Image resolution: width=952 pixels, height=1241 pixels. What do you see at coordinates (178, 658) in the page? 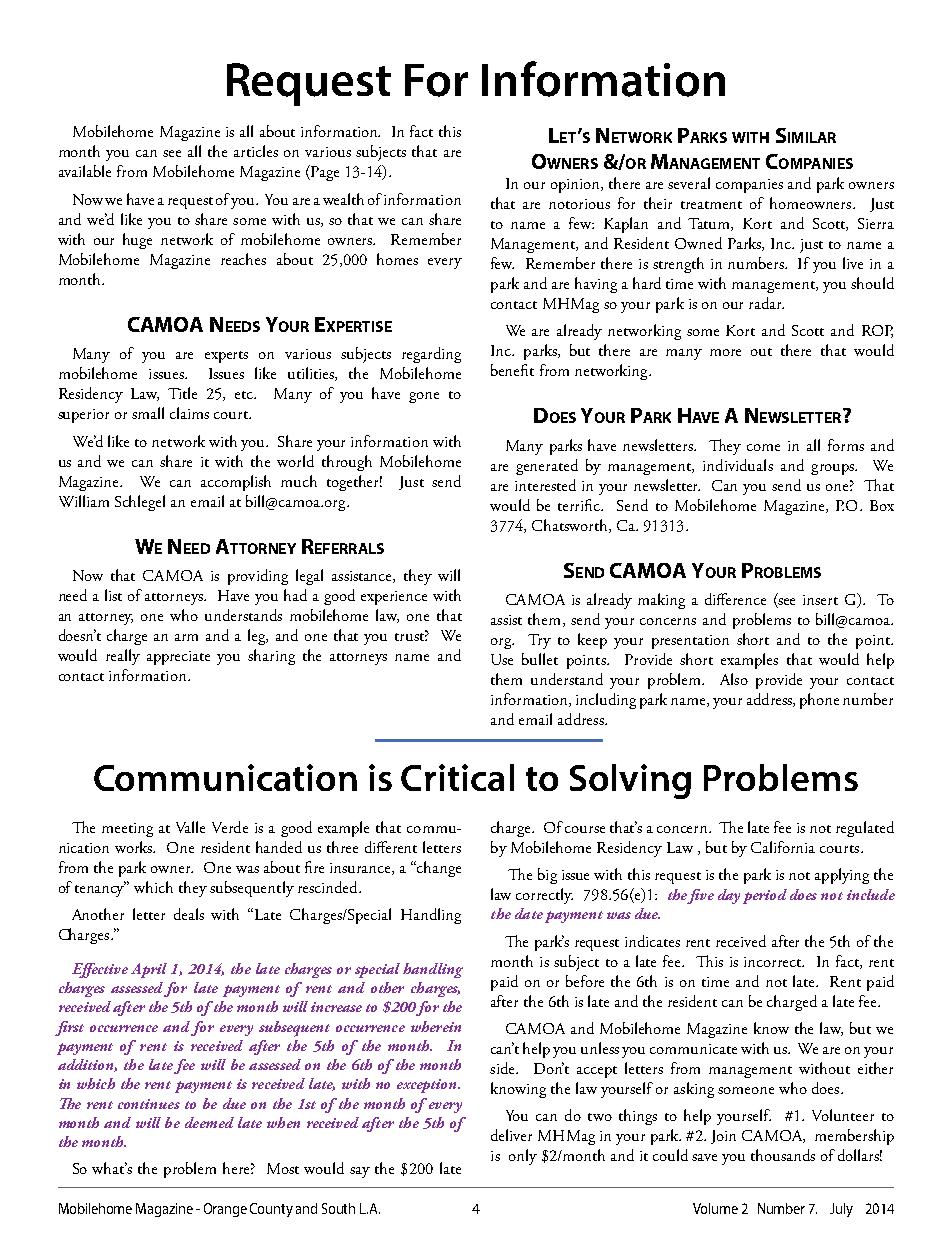
I see `appreciate` at bounding box center [178, 658].
